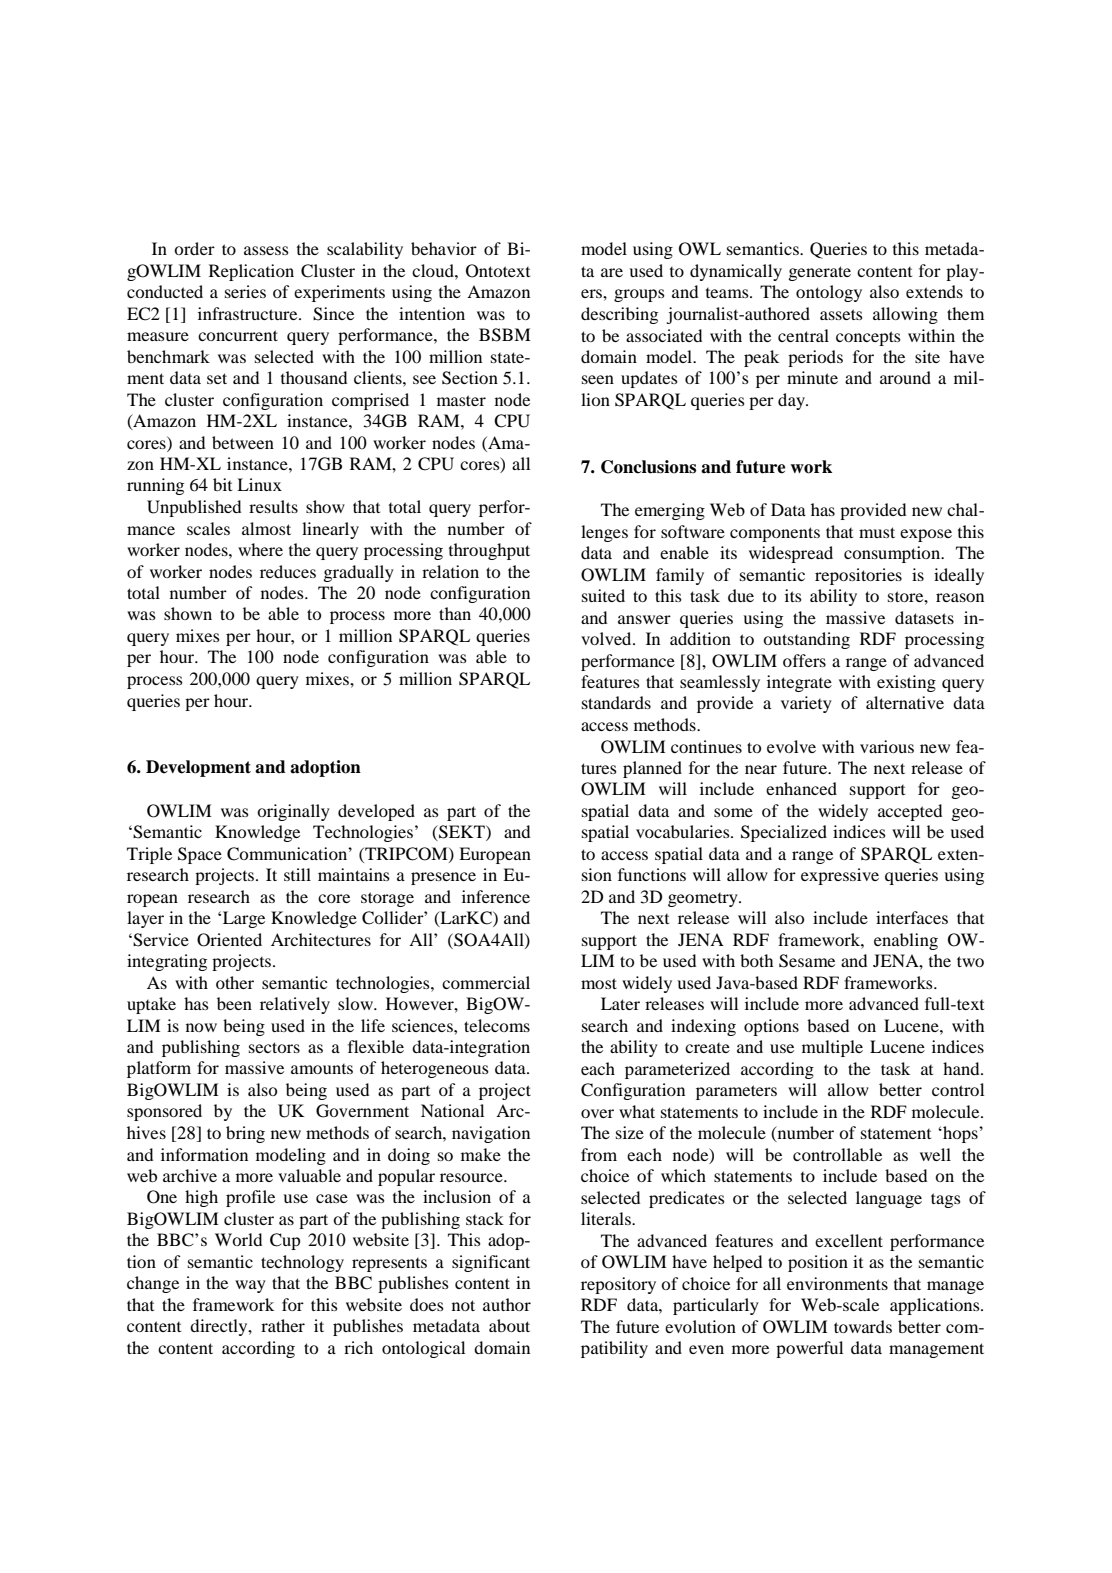 The image size is (1112, 1573). Describe the element at coordinates (863, 1326) in the screenshot. I see `towards` at that location.
